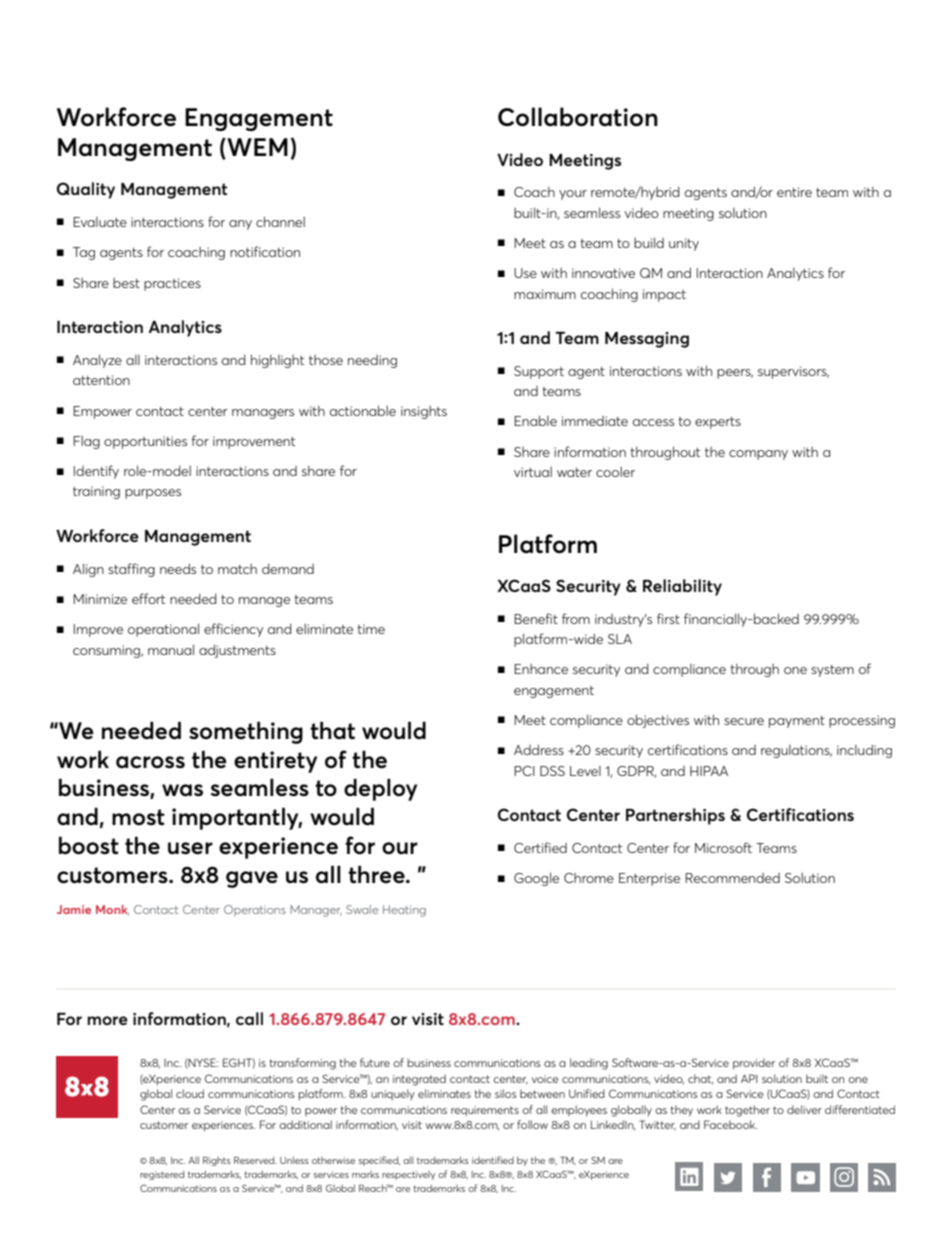 The height and width of the document is (1233, 952). What do you see at coordinates (493, 1160) in the document?
I see `identified` at bounding box center [493, 1160].
